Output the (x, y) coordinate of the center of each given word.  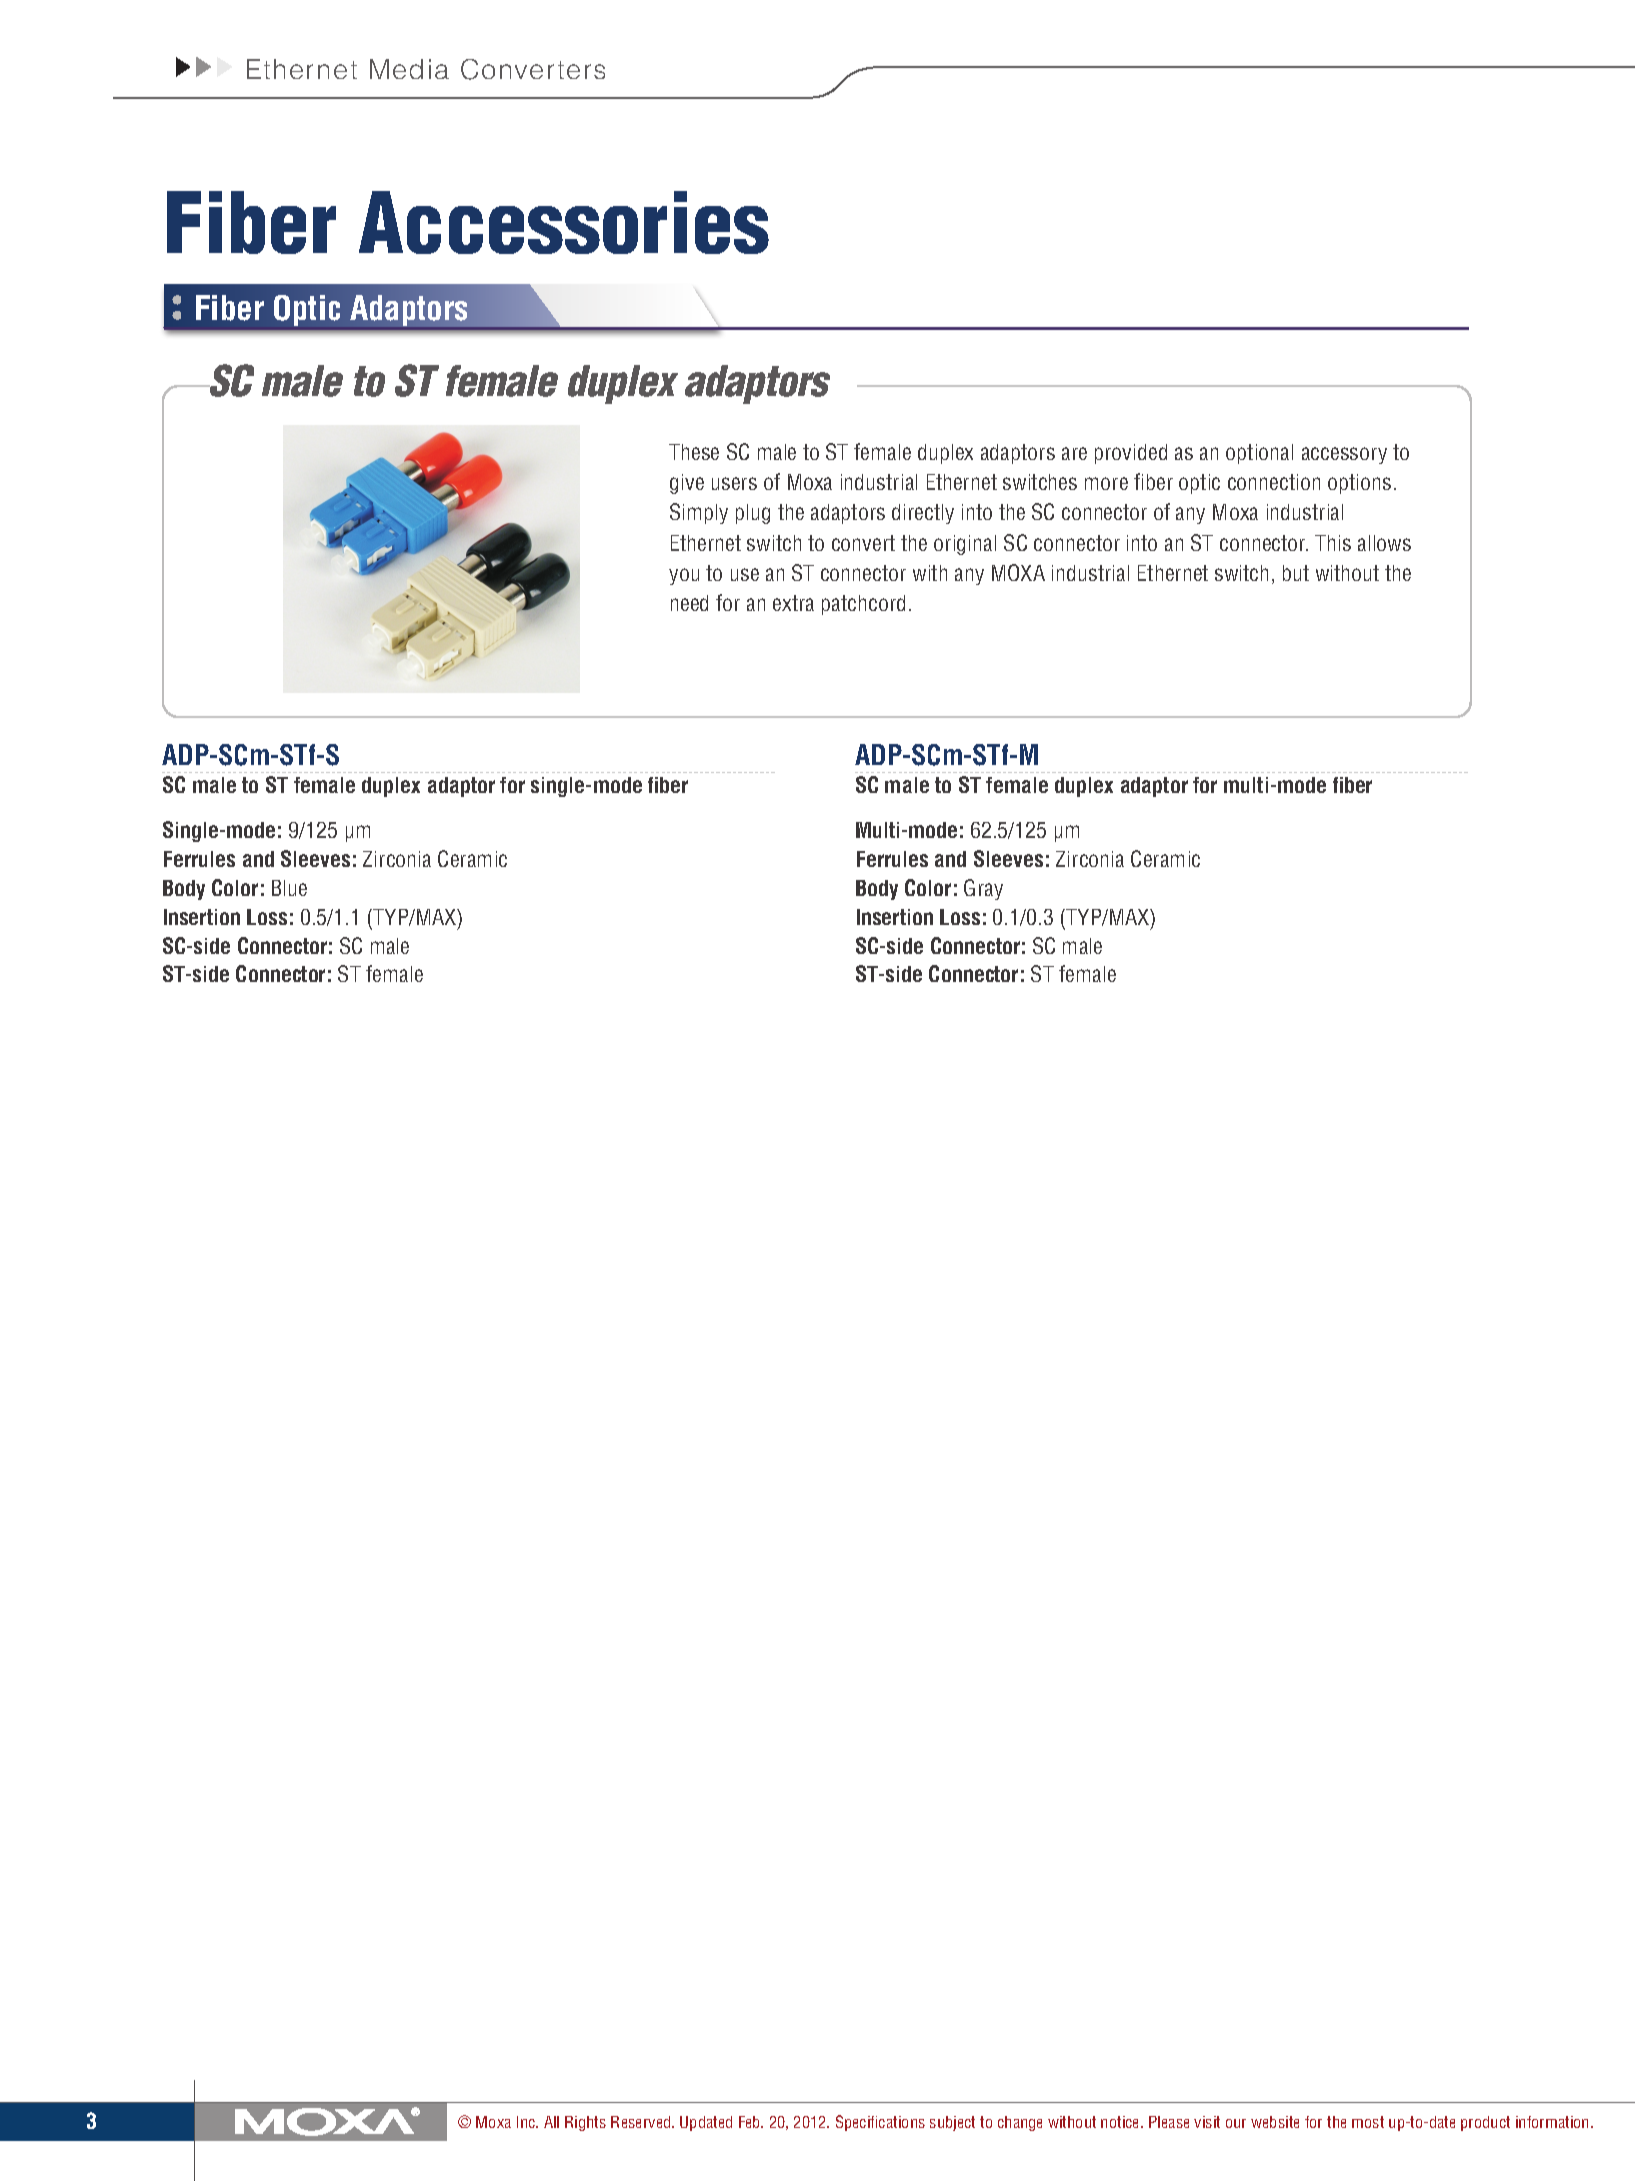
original (965, 545)
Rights (585, 2123)
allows (1384, 543)
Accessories (564, 222)
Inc (527, 2122)
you (684, 576)
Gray (983, 889)
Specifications (880, 2123)
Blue (289, 888)
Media (409, 69)
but (1296, 573)
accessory (1344, 455)
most (1368, 2122)
